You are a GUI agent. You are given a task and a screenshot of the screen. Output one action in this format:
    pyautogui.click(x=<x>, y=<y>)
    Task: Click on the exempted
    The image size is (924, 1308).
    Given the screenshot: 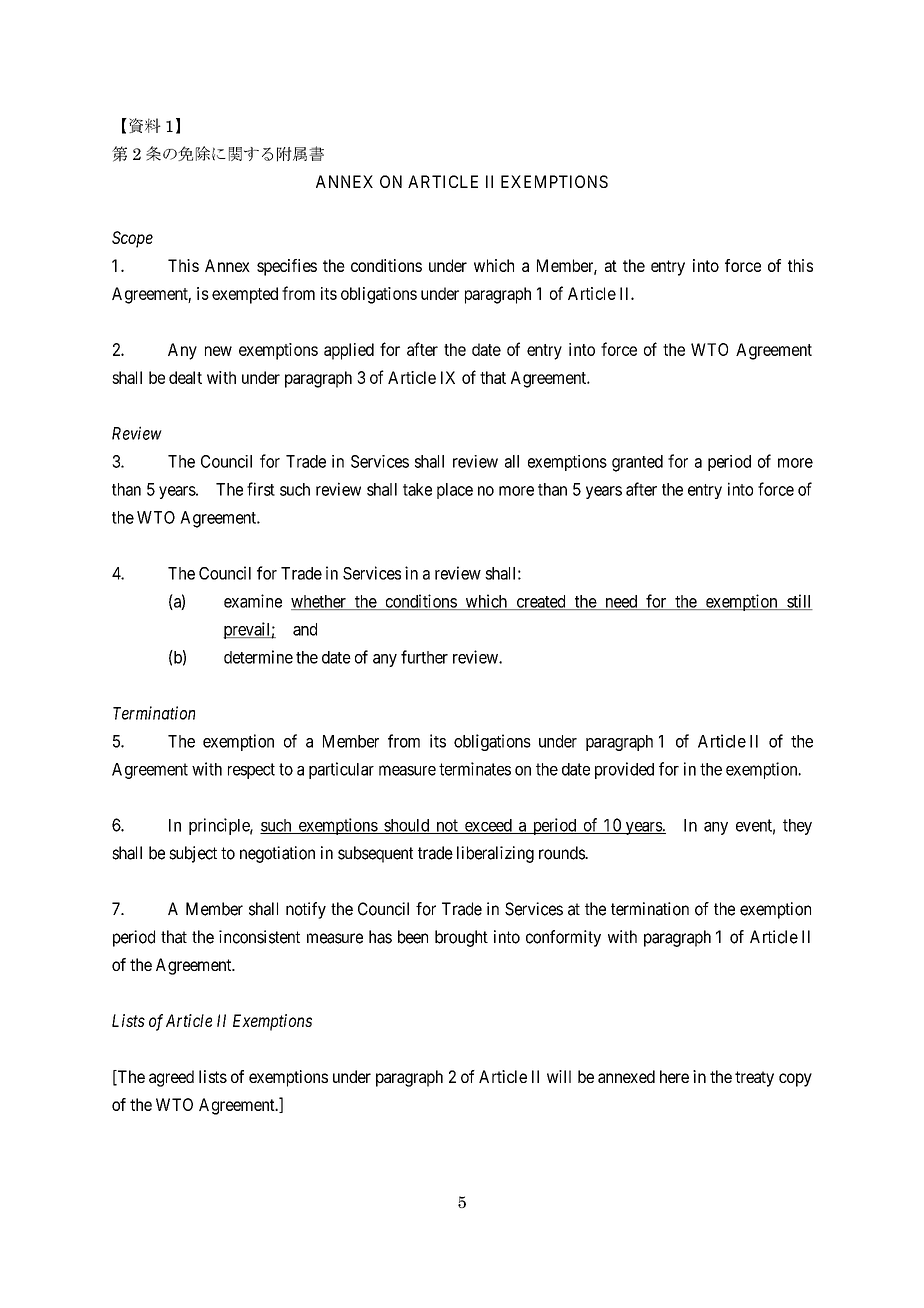 What is the action you would take?
    pyautogui.click(x=245, y=295)
